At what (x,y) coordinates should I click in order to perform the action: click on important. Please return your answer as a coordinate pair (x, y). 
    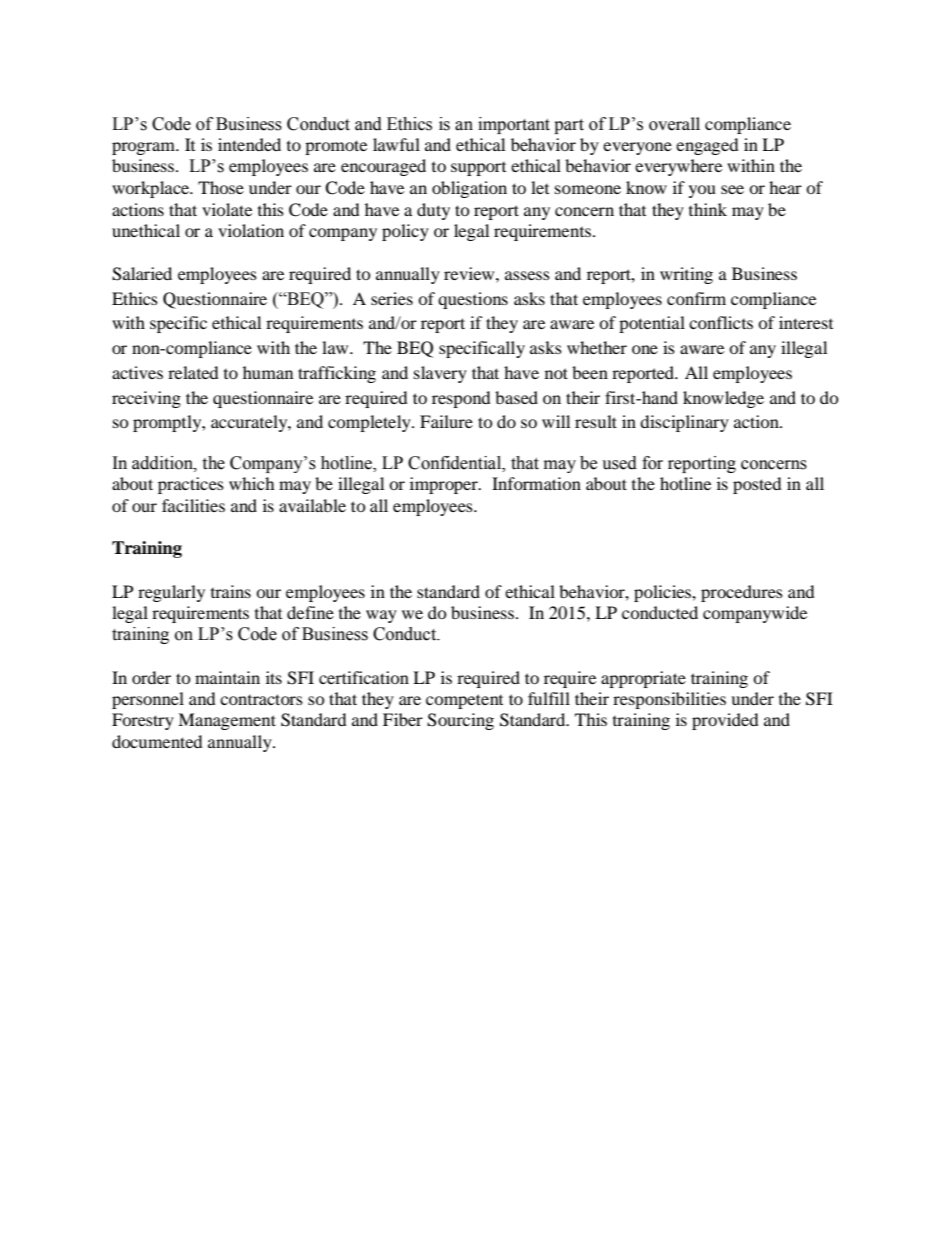
    Looking at the image, I should click on (514, 125).
